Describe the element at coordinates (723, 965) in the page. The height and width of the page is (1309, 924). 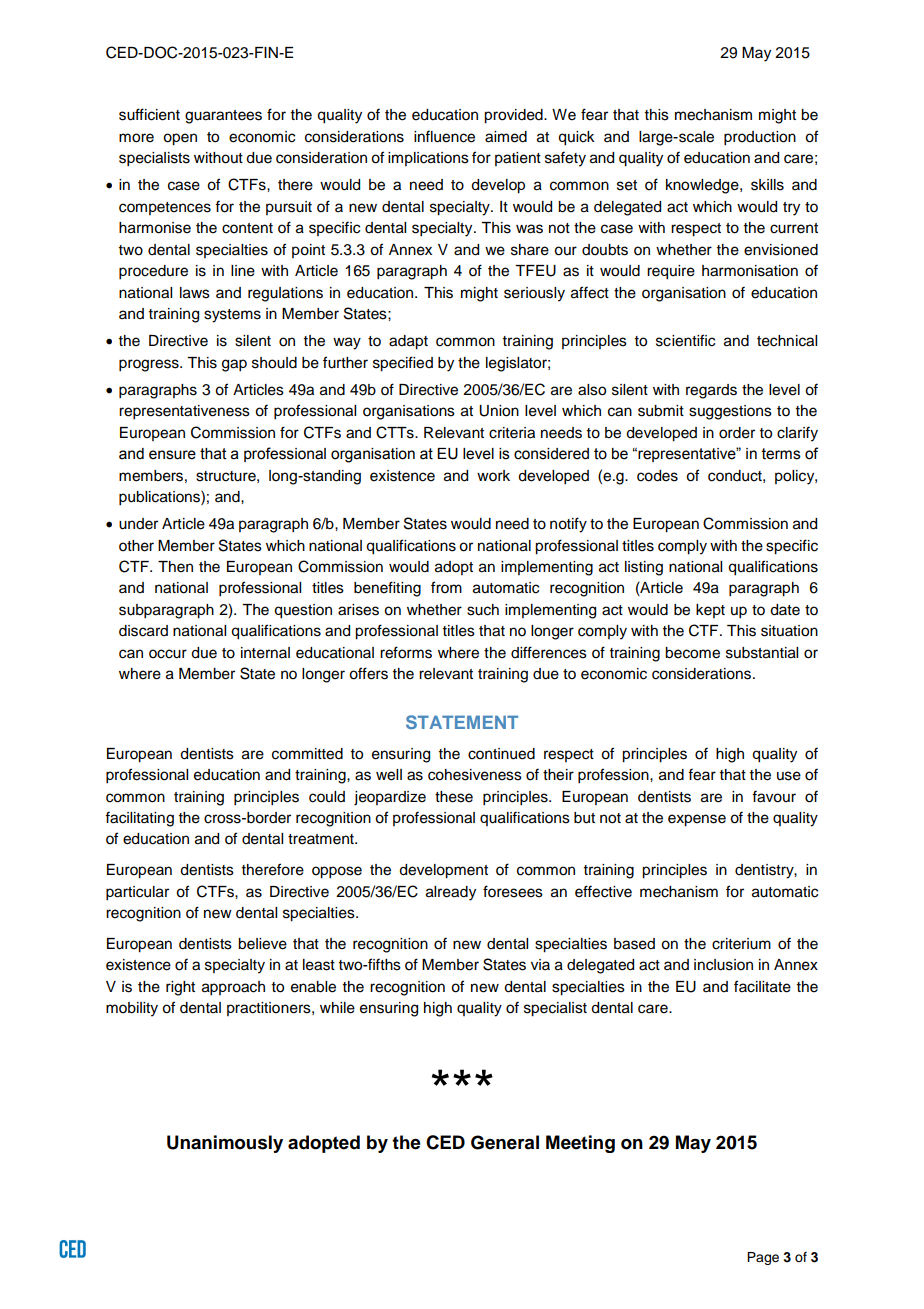
I see `inclusion` at that location.
